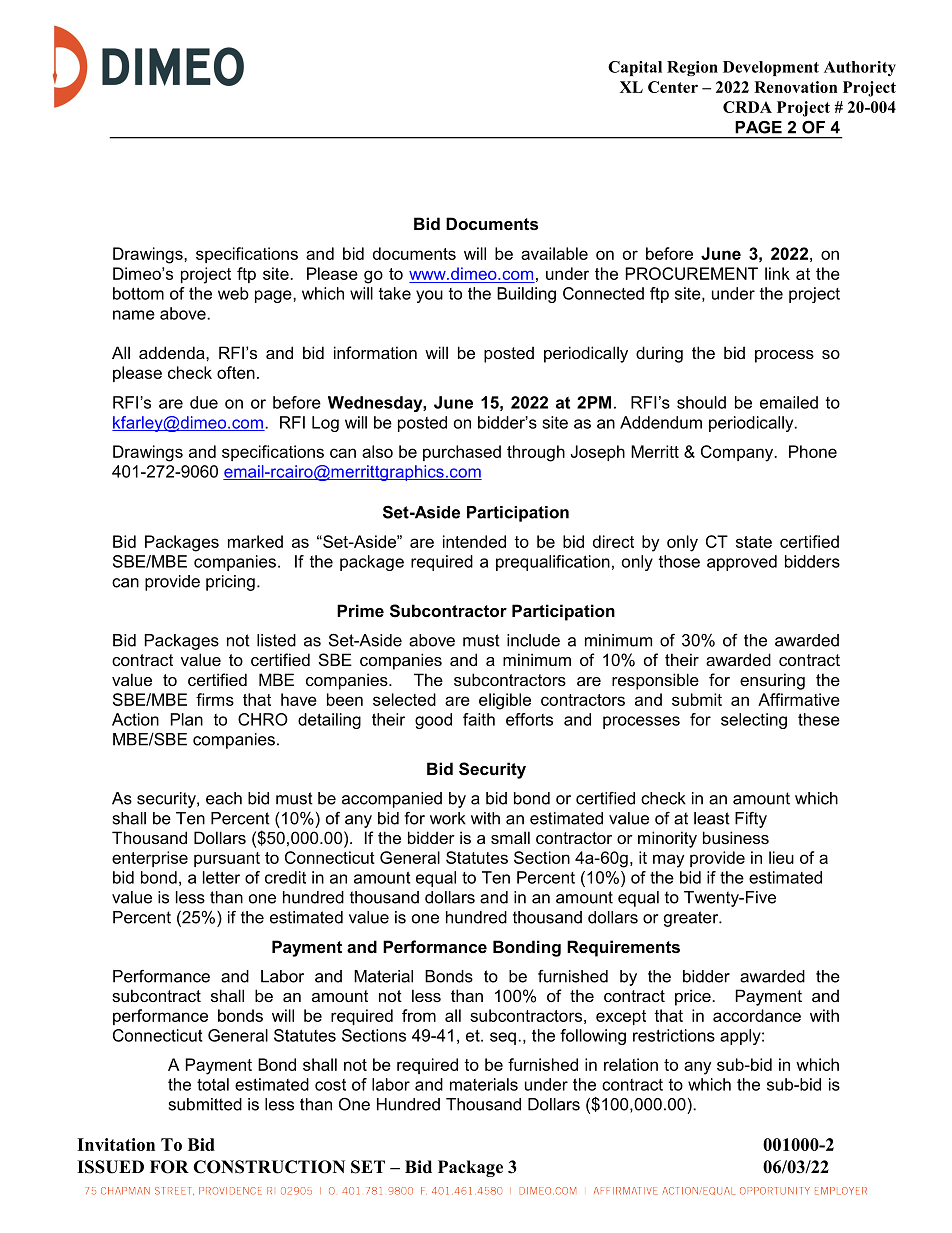 This document has height=1233, width=952. I want to click on approved, so click(742, 563).
